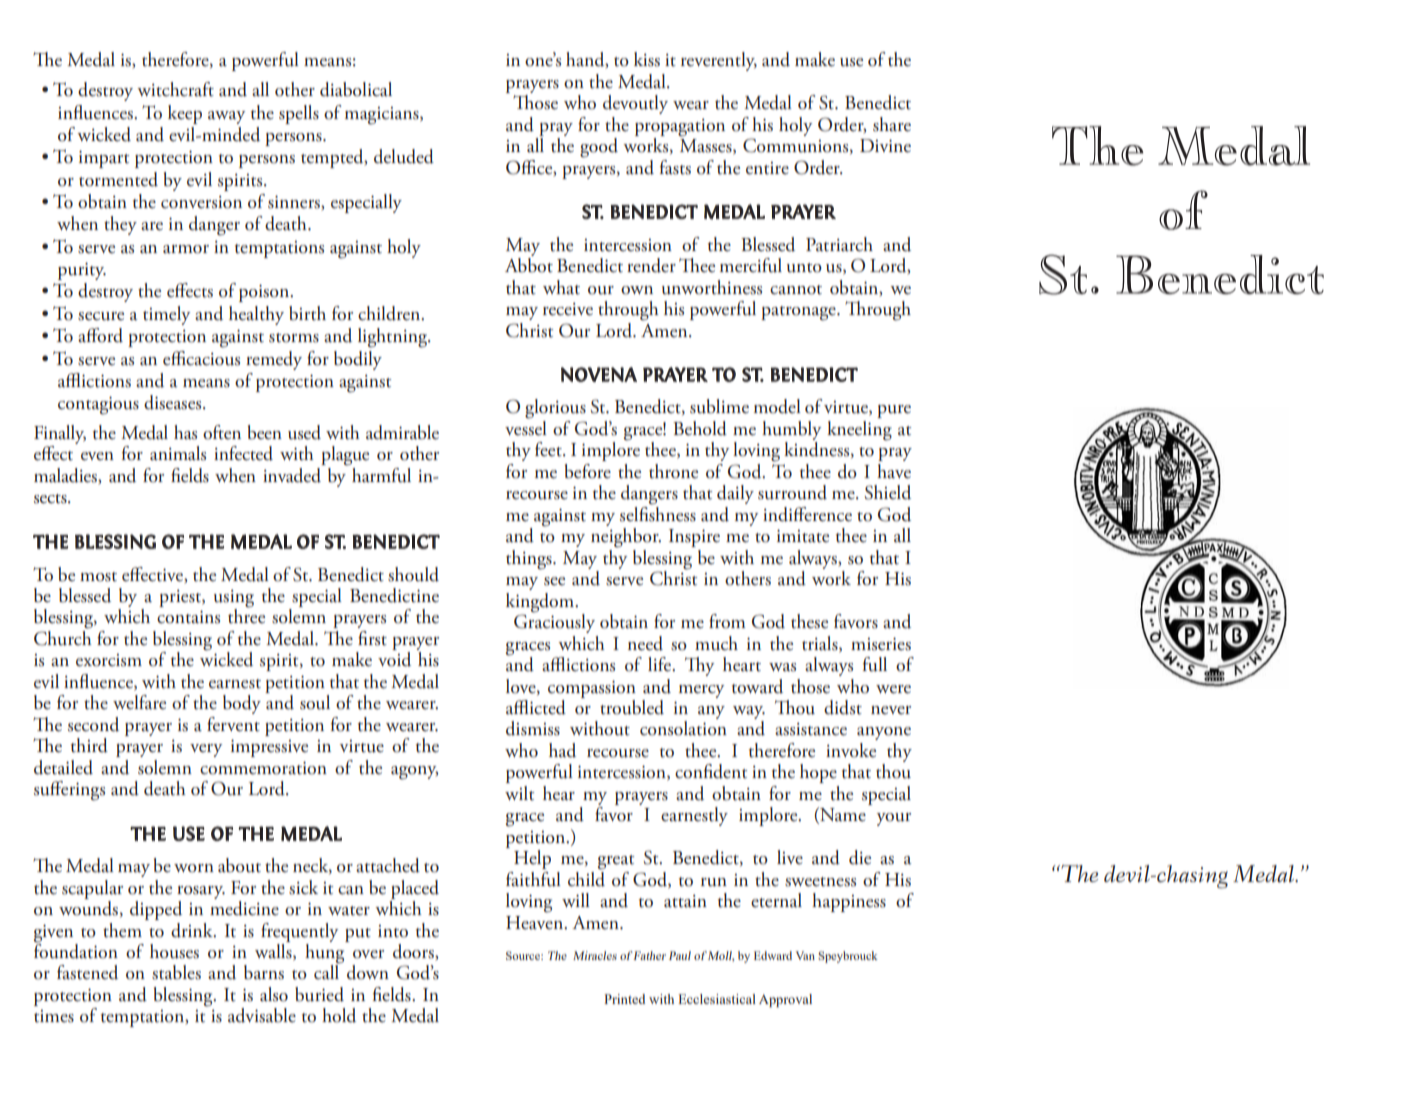 This document has width=1417, height=1095. Describe the element at coordinates (139, 702) in the document. I see `welfare` at that location.
